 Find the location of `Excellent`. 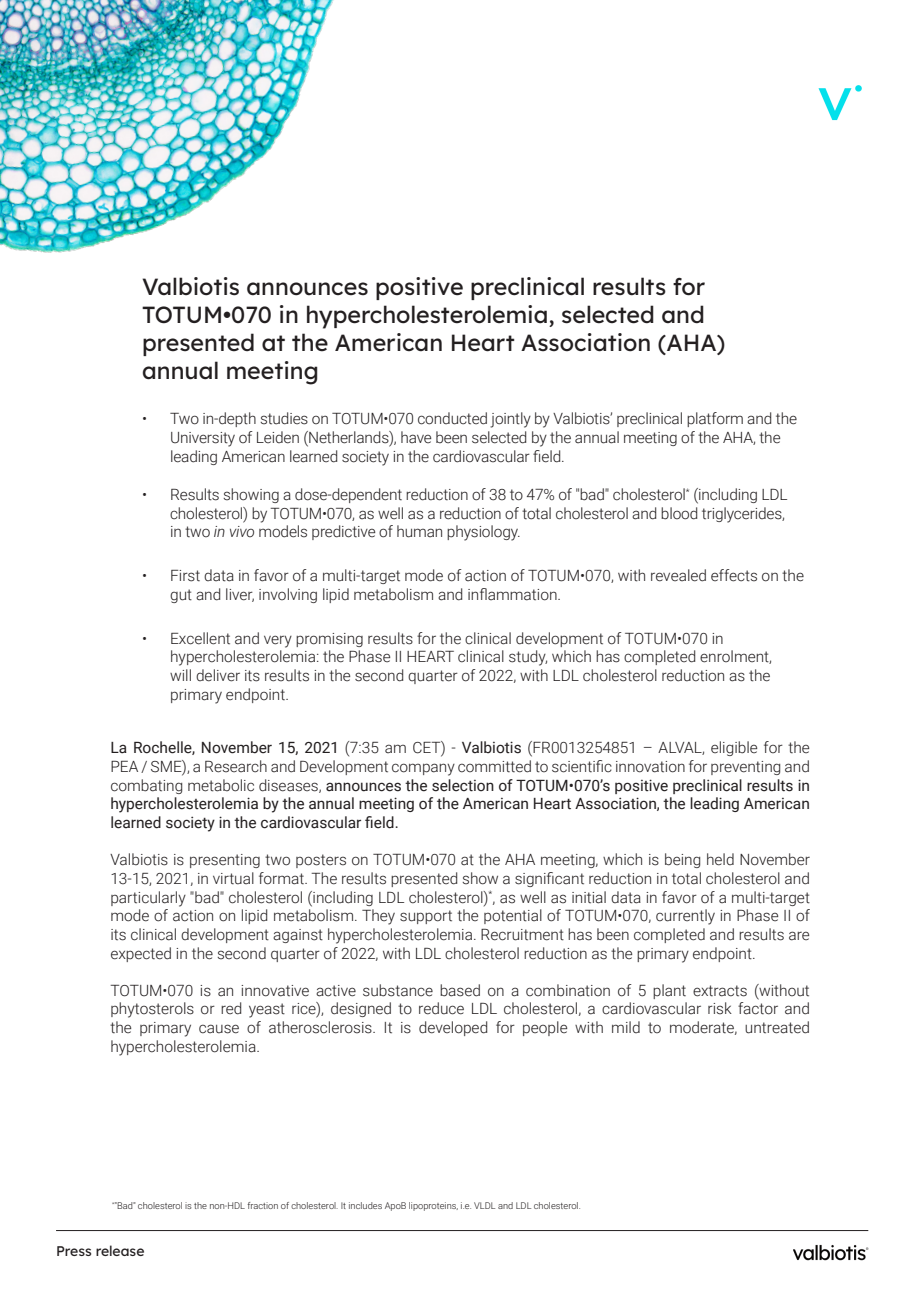

Excellent is located at coordinates (200, 638).
